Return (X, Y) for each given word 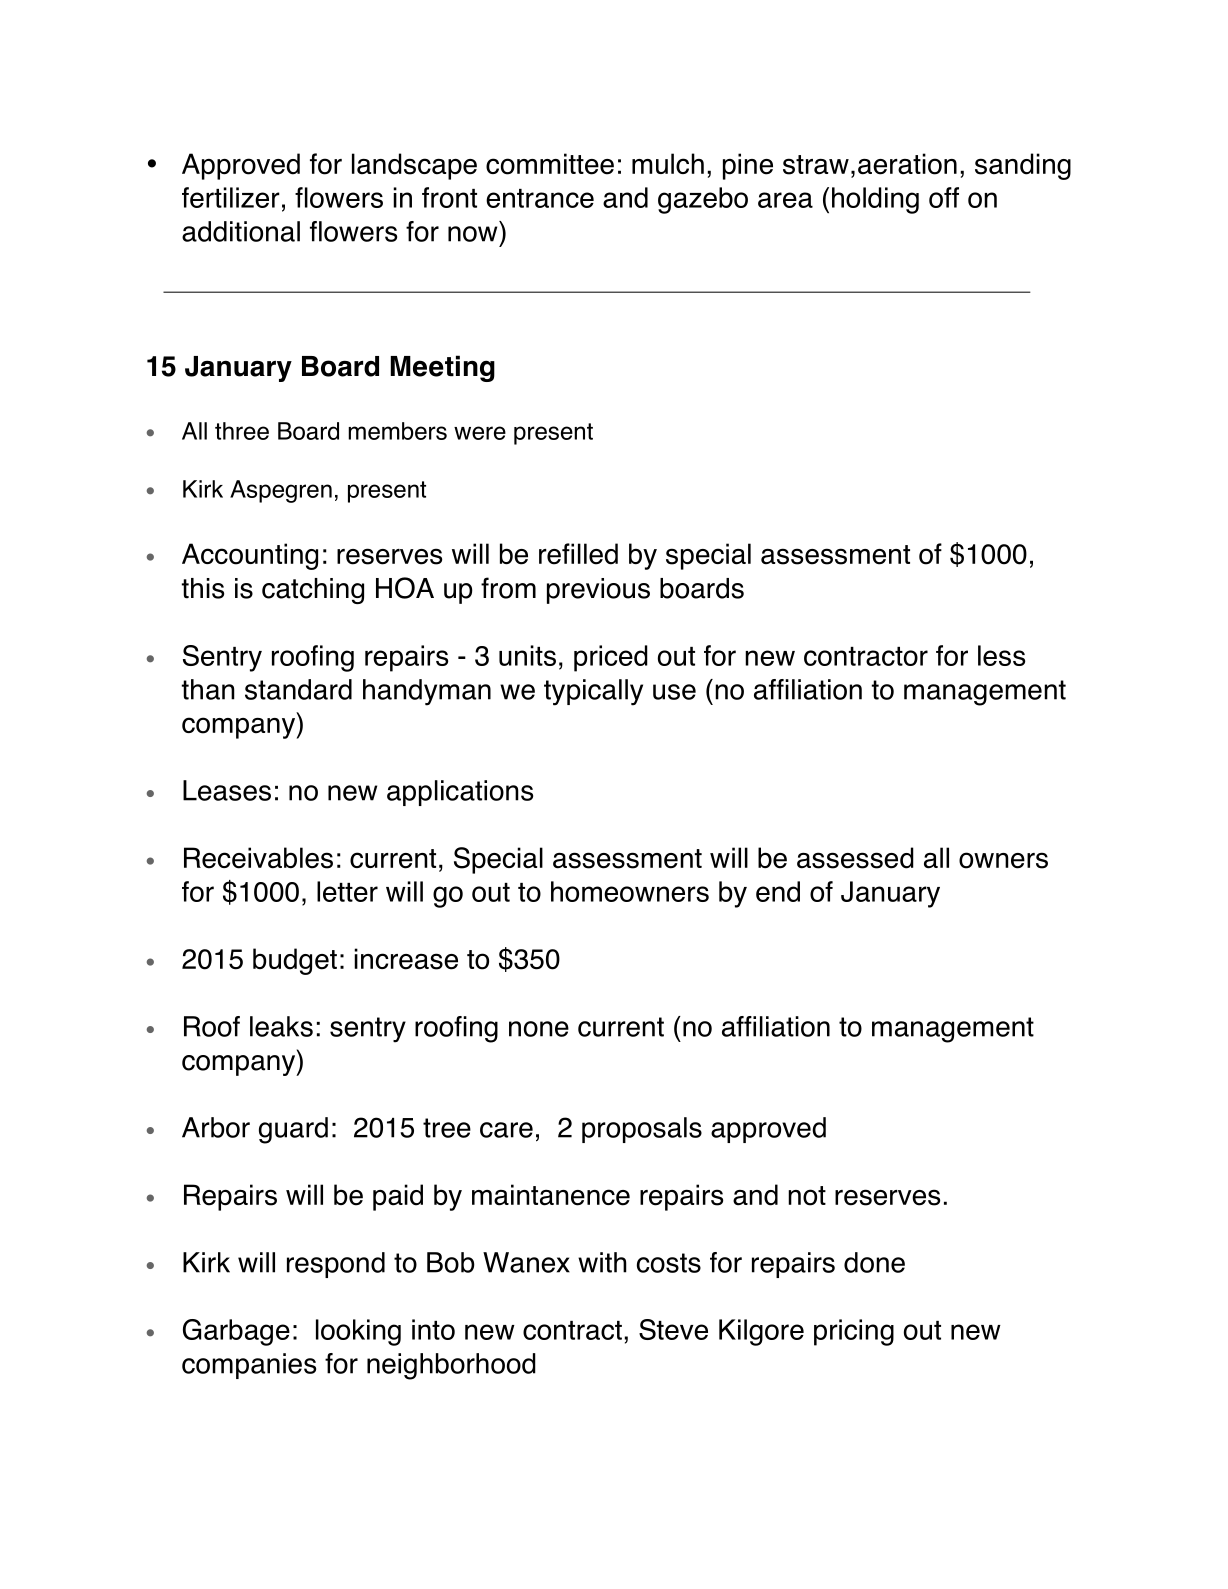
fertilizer (231, 197)
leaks (281, 1026)
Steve (673, 1329)
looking (358, 1332)
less (1001, 655)
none (539, 1029)
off (944, 197)
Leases (227, 790)
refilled (578, 554)
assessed (855, 858)
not (807, 1196)
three (242, 431)
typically (593, 692)
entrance (540, 198)
